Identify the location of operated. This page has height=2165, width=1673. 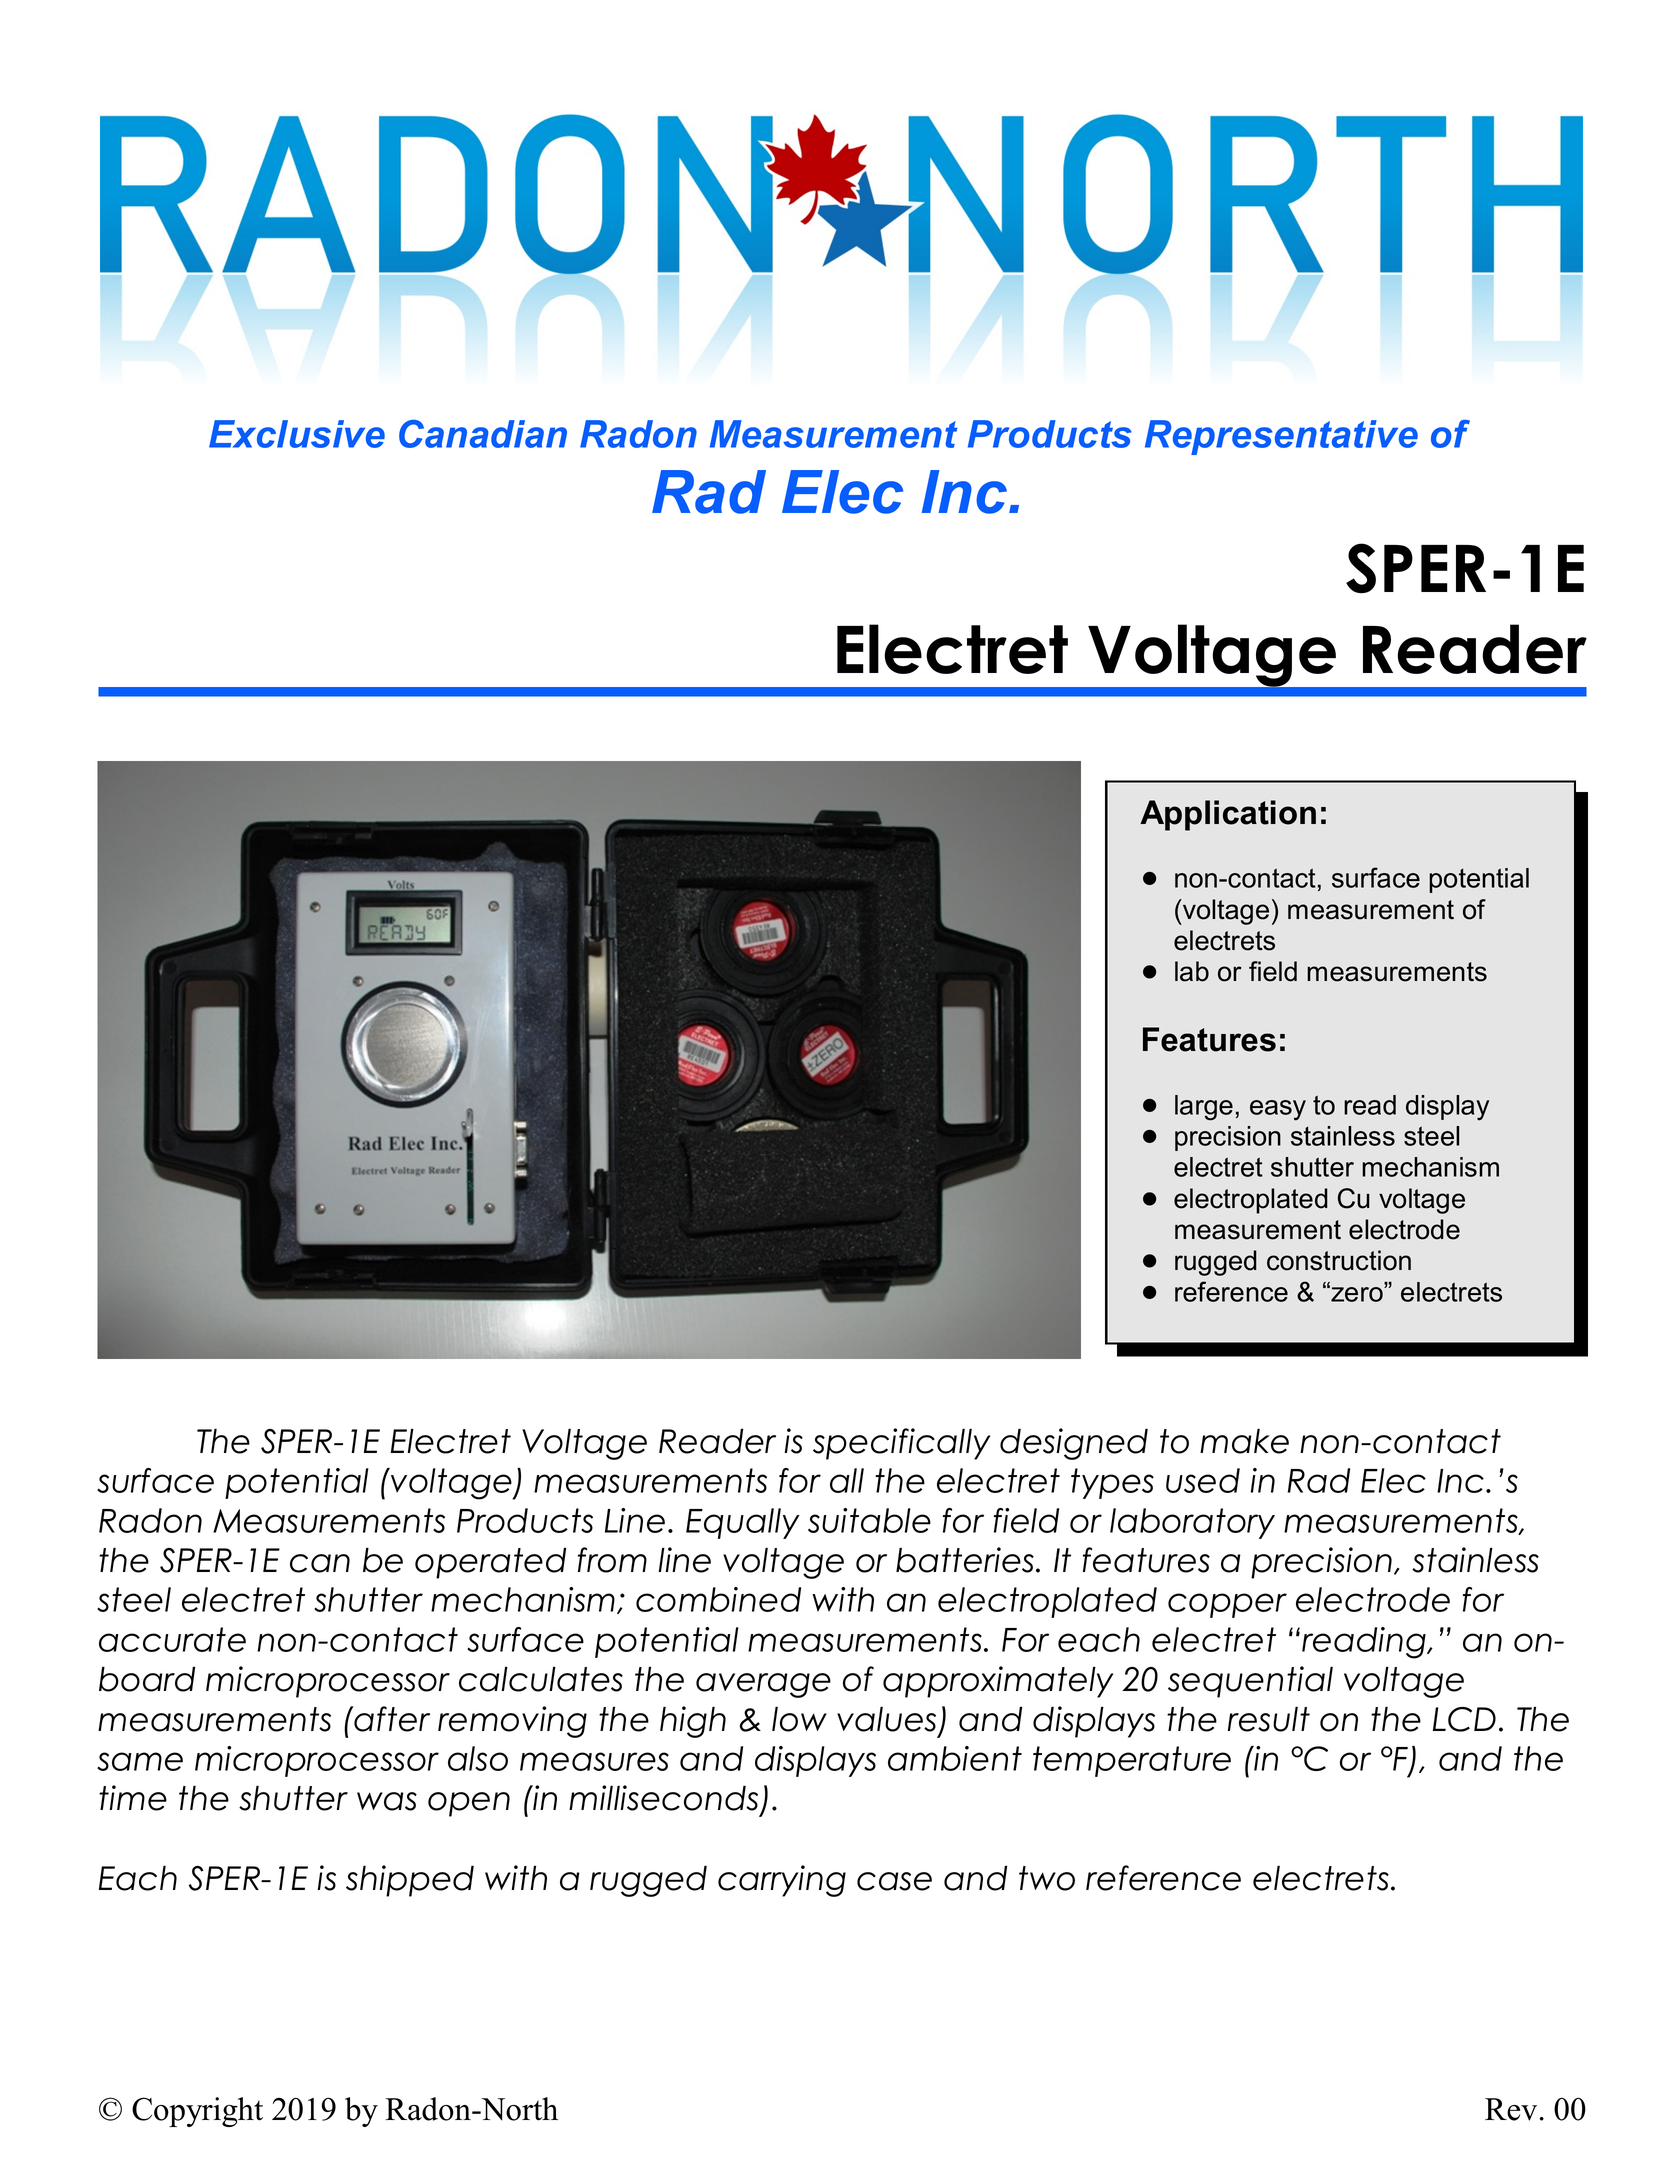
(490, 1563).
